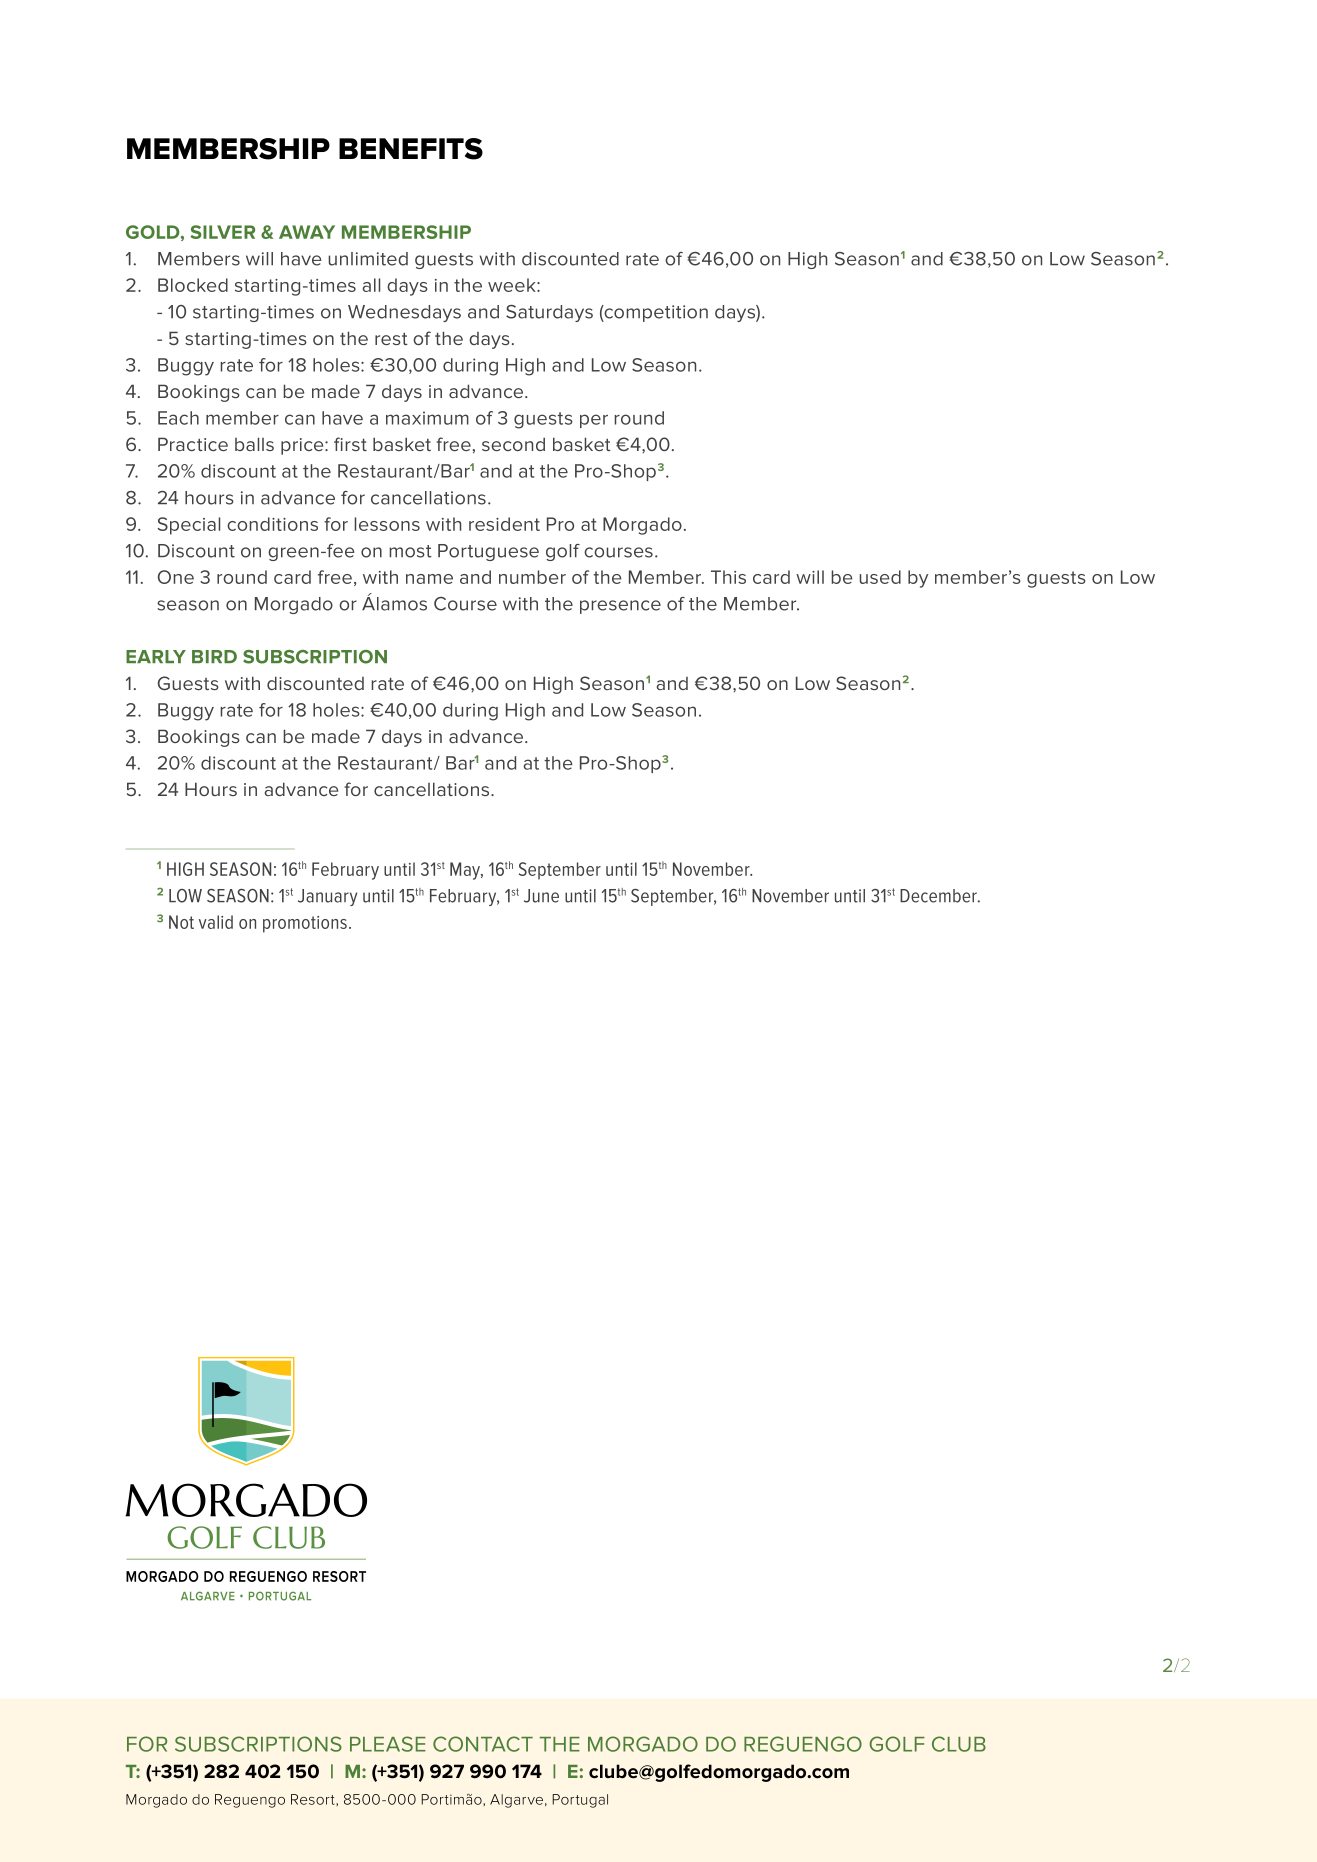  What do you see at coordinates (222, 232) in the screenshot?
I see `SILVER` at bounding box center [222, 232].
